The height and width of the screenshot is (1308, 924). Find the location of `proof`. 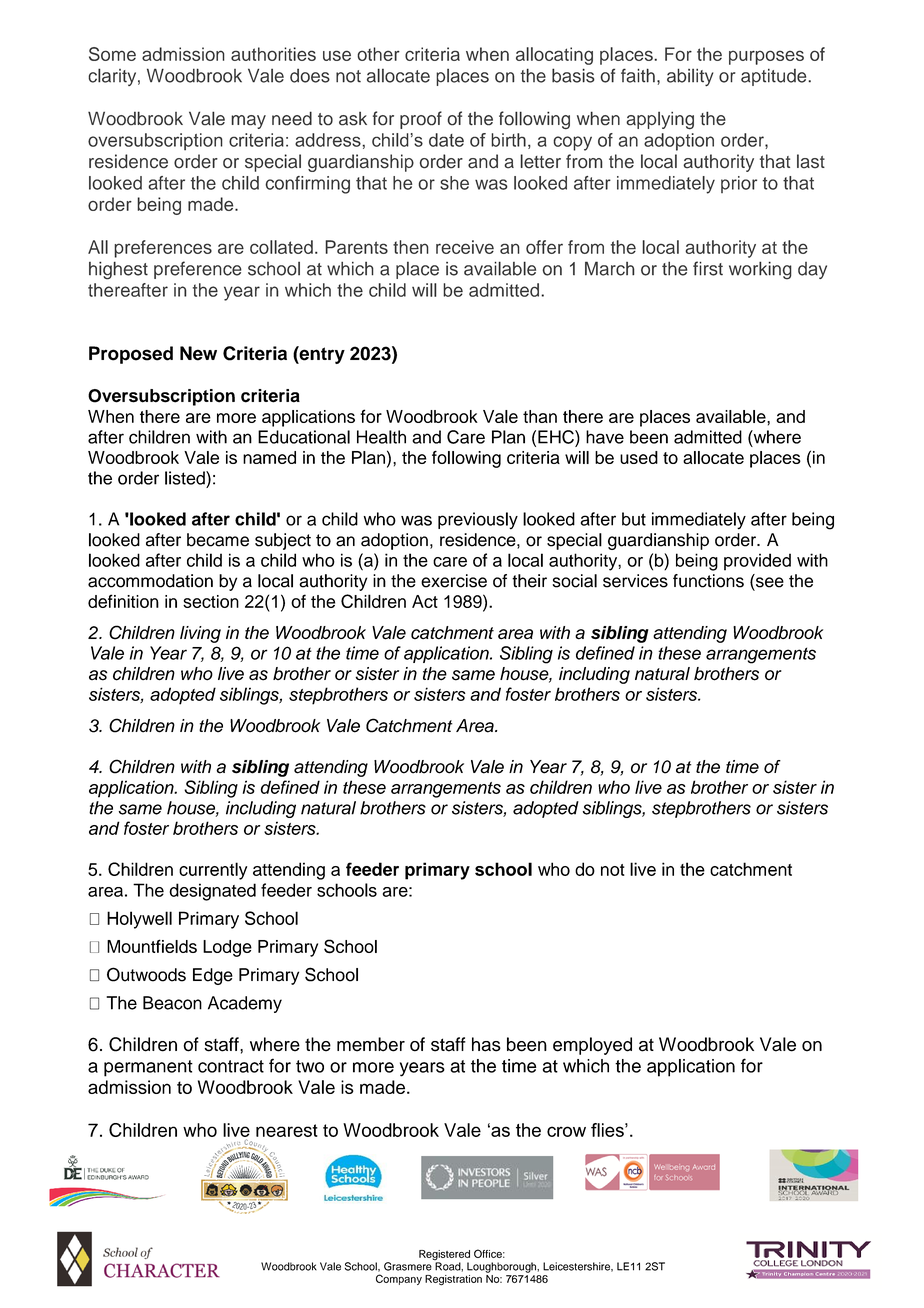

proof is located at coordinates (421, 120).
